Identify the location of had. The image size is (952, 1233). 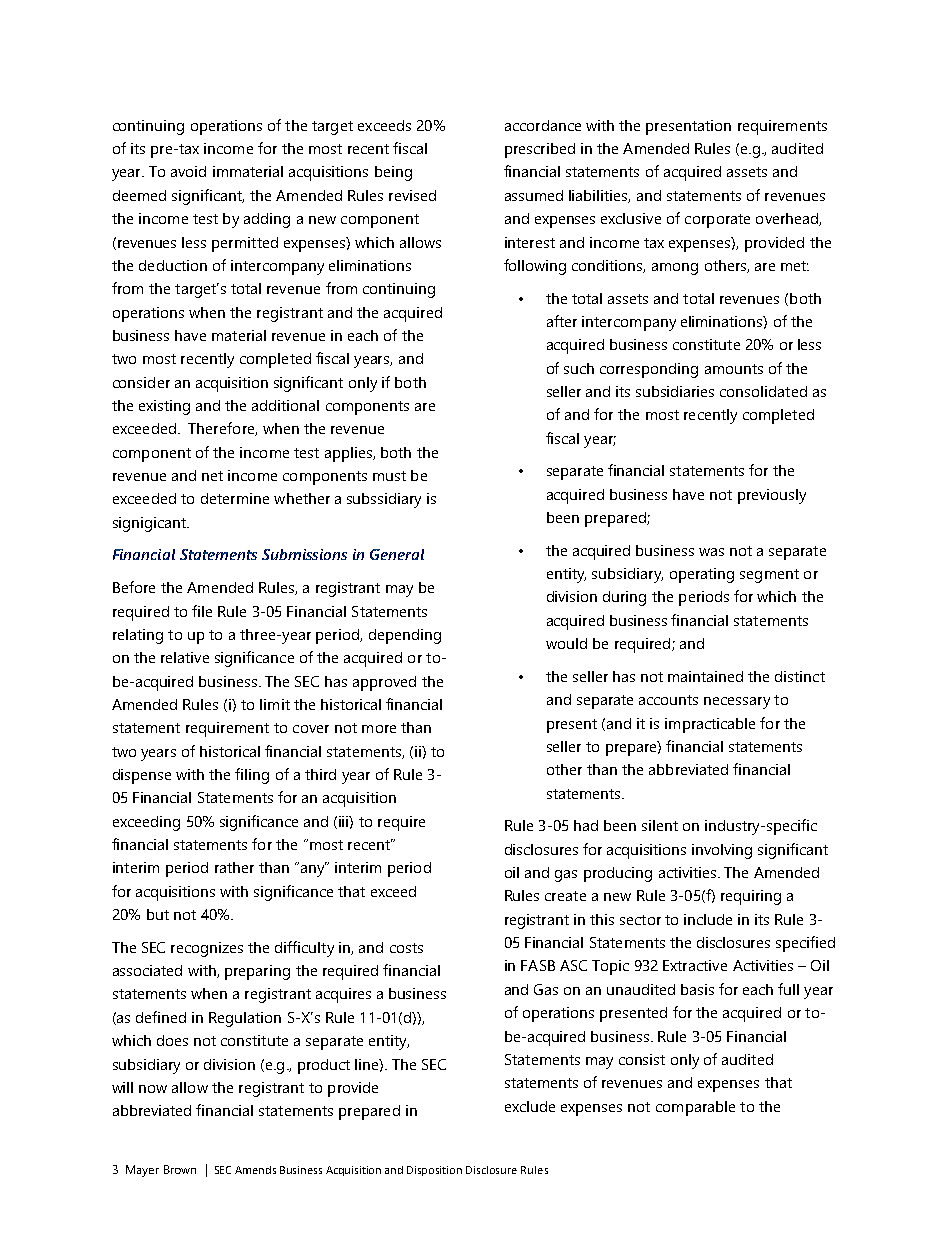
(586, 825).
